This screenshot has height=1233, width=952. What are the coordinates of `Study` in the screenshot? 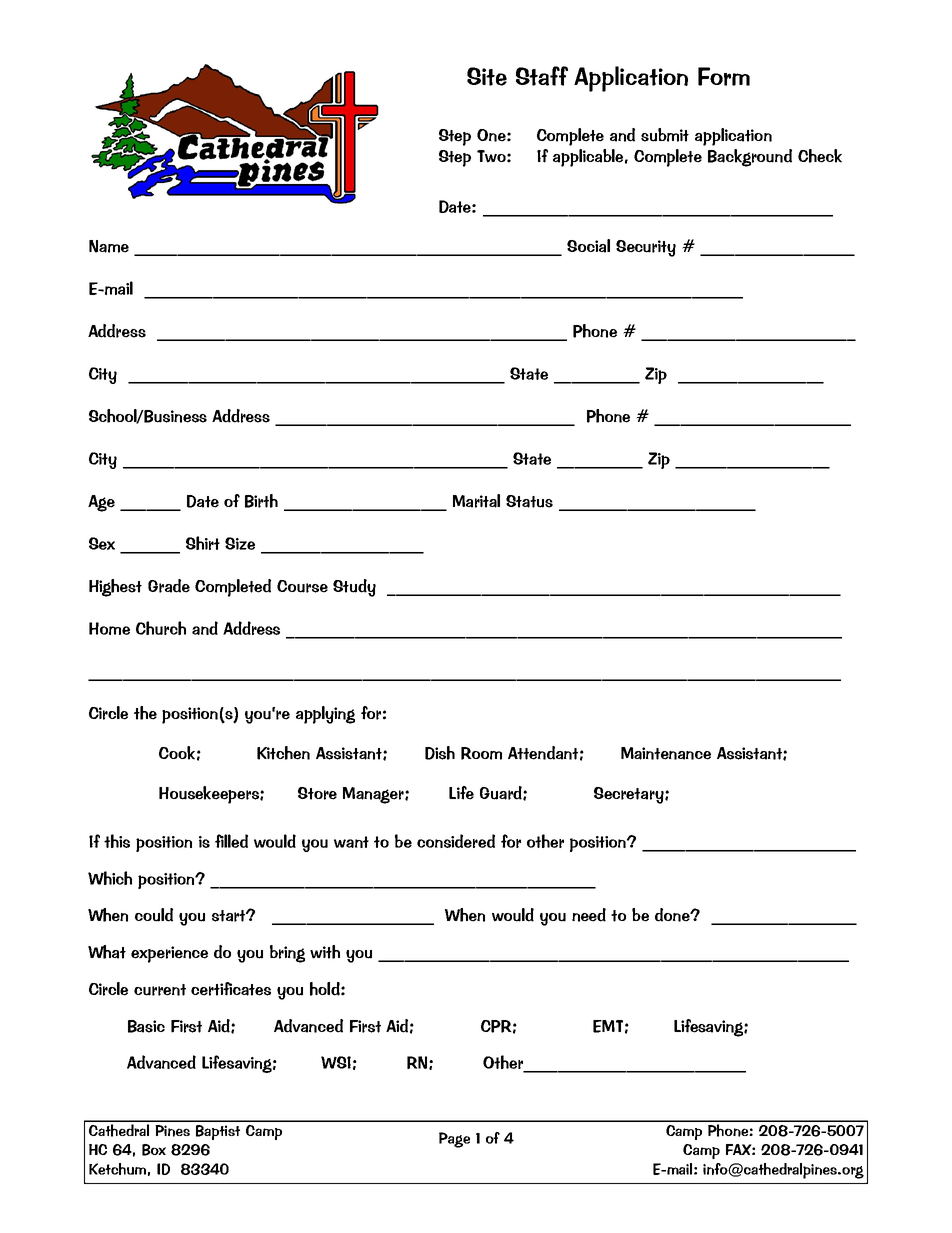 It's located at (354, 588).
